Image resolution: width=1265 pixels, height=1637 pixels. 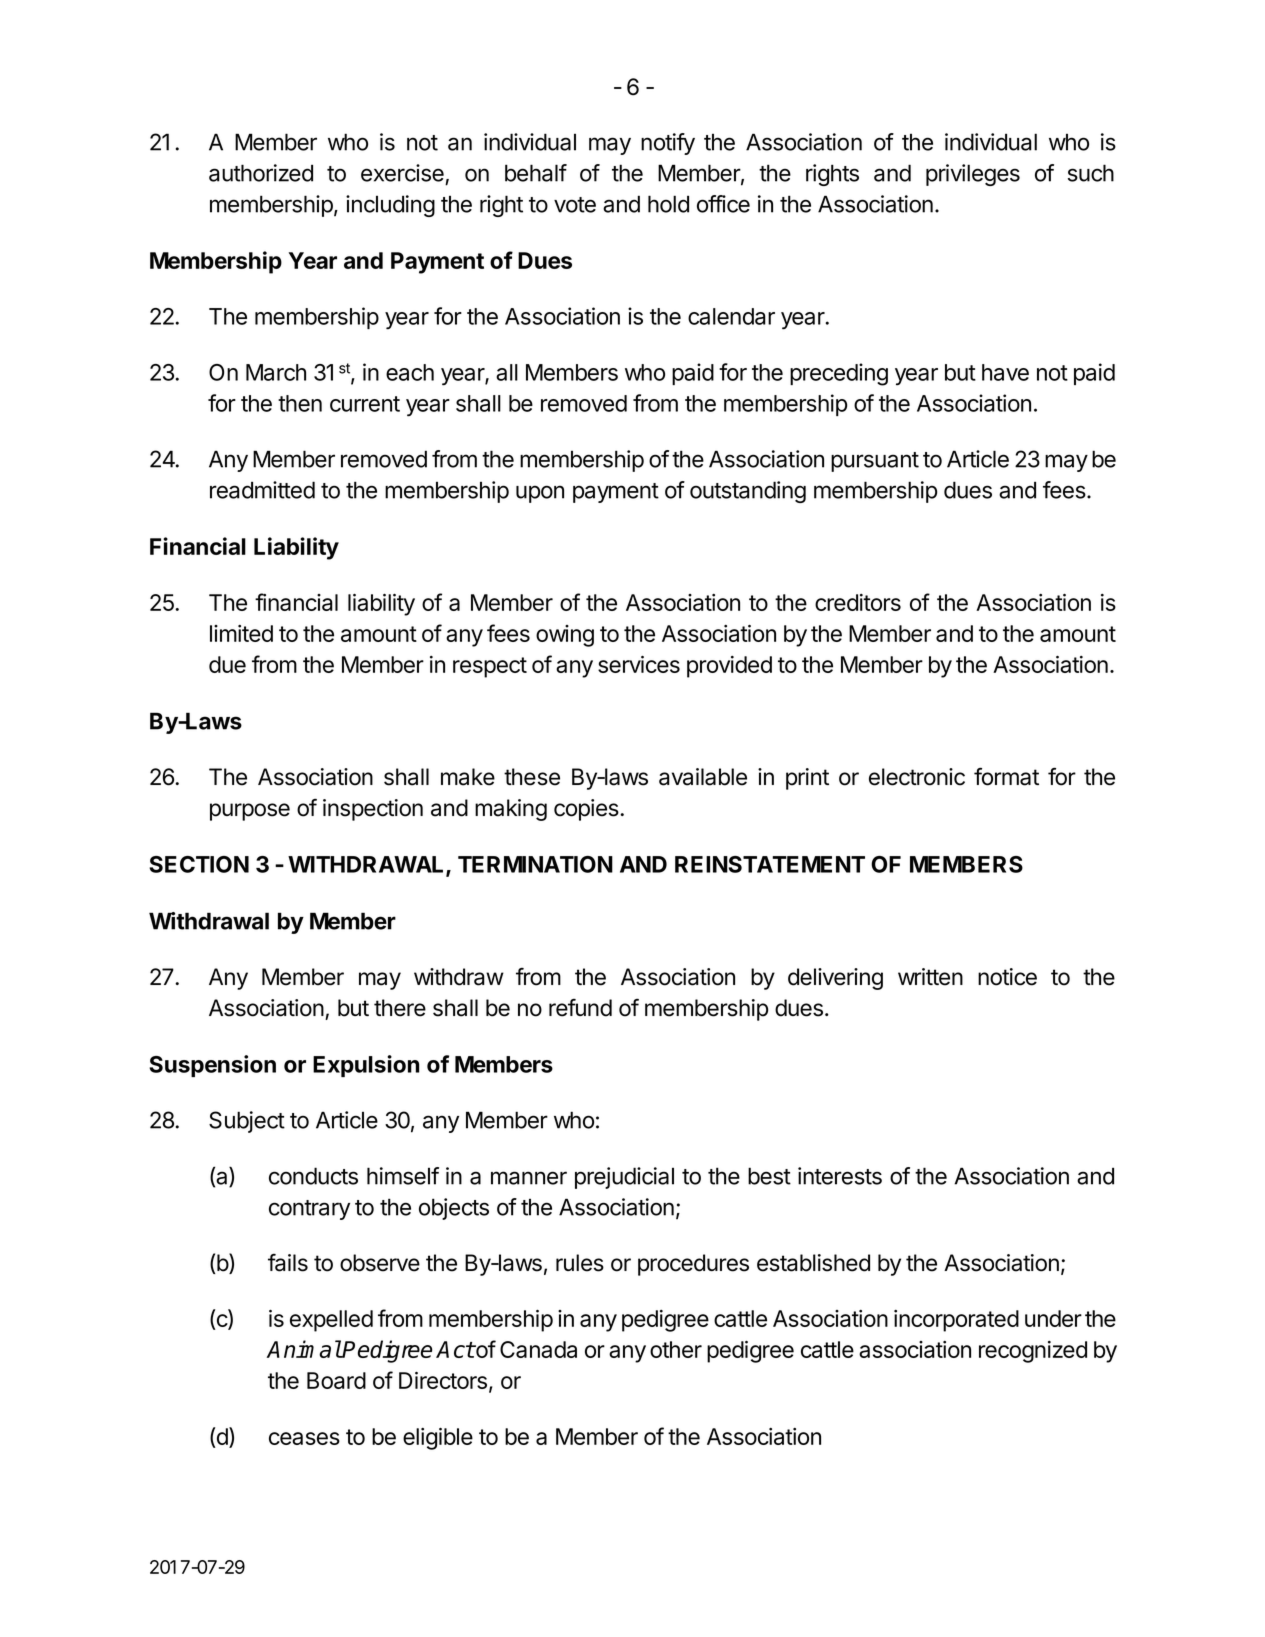 I want to click on limited, so click(x=241, y=633).
